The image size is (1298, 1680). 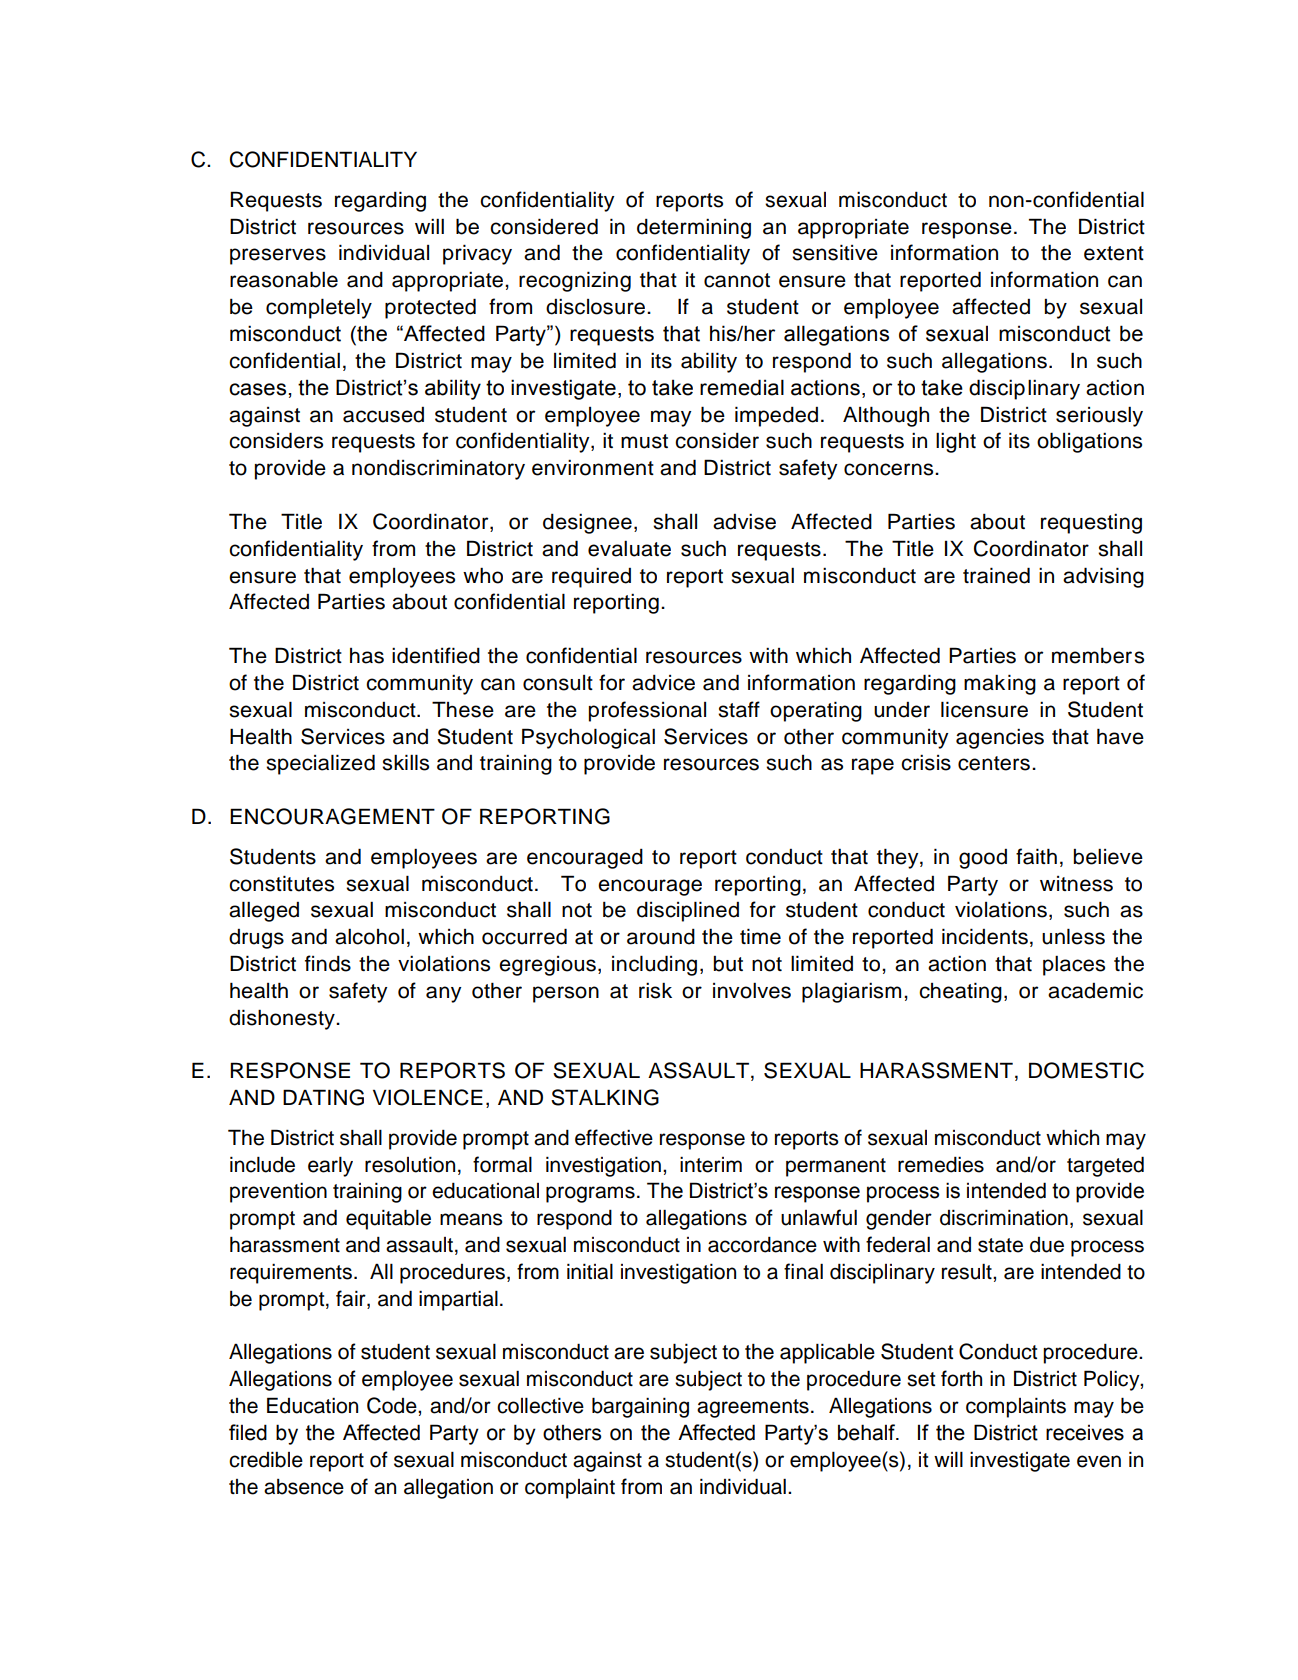 What do you see at coordinates (629, 549) in the screenshot?
I see `evaluate` at bounding box center [629, 549].
